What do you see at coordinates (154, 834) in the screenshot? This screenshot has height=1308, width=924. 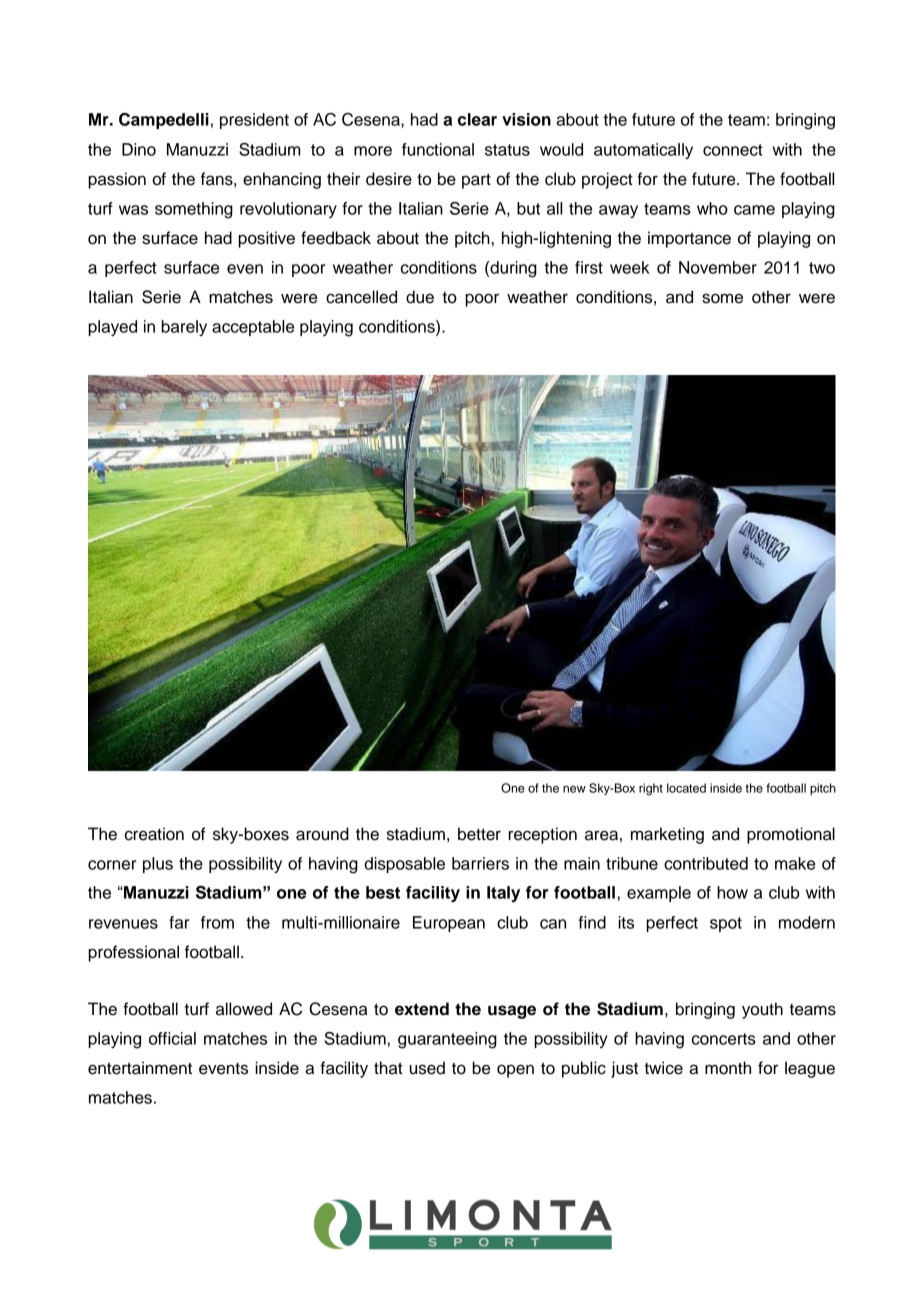 I see `creation` at bounding box center [154, 834].
